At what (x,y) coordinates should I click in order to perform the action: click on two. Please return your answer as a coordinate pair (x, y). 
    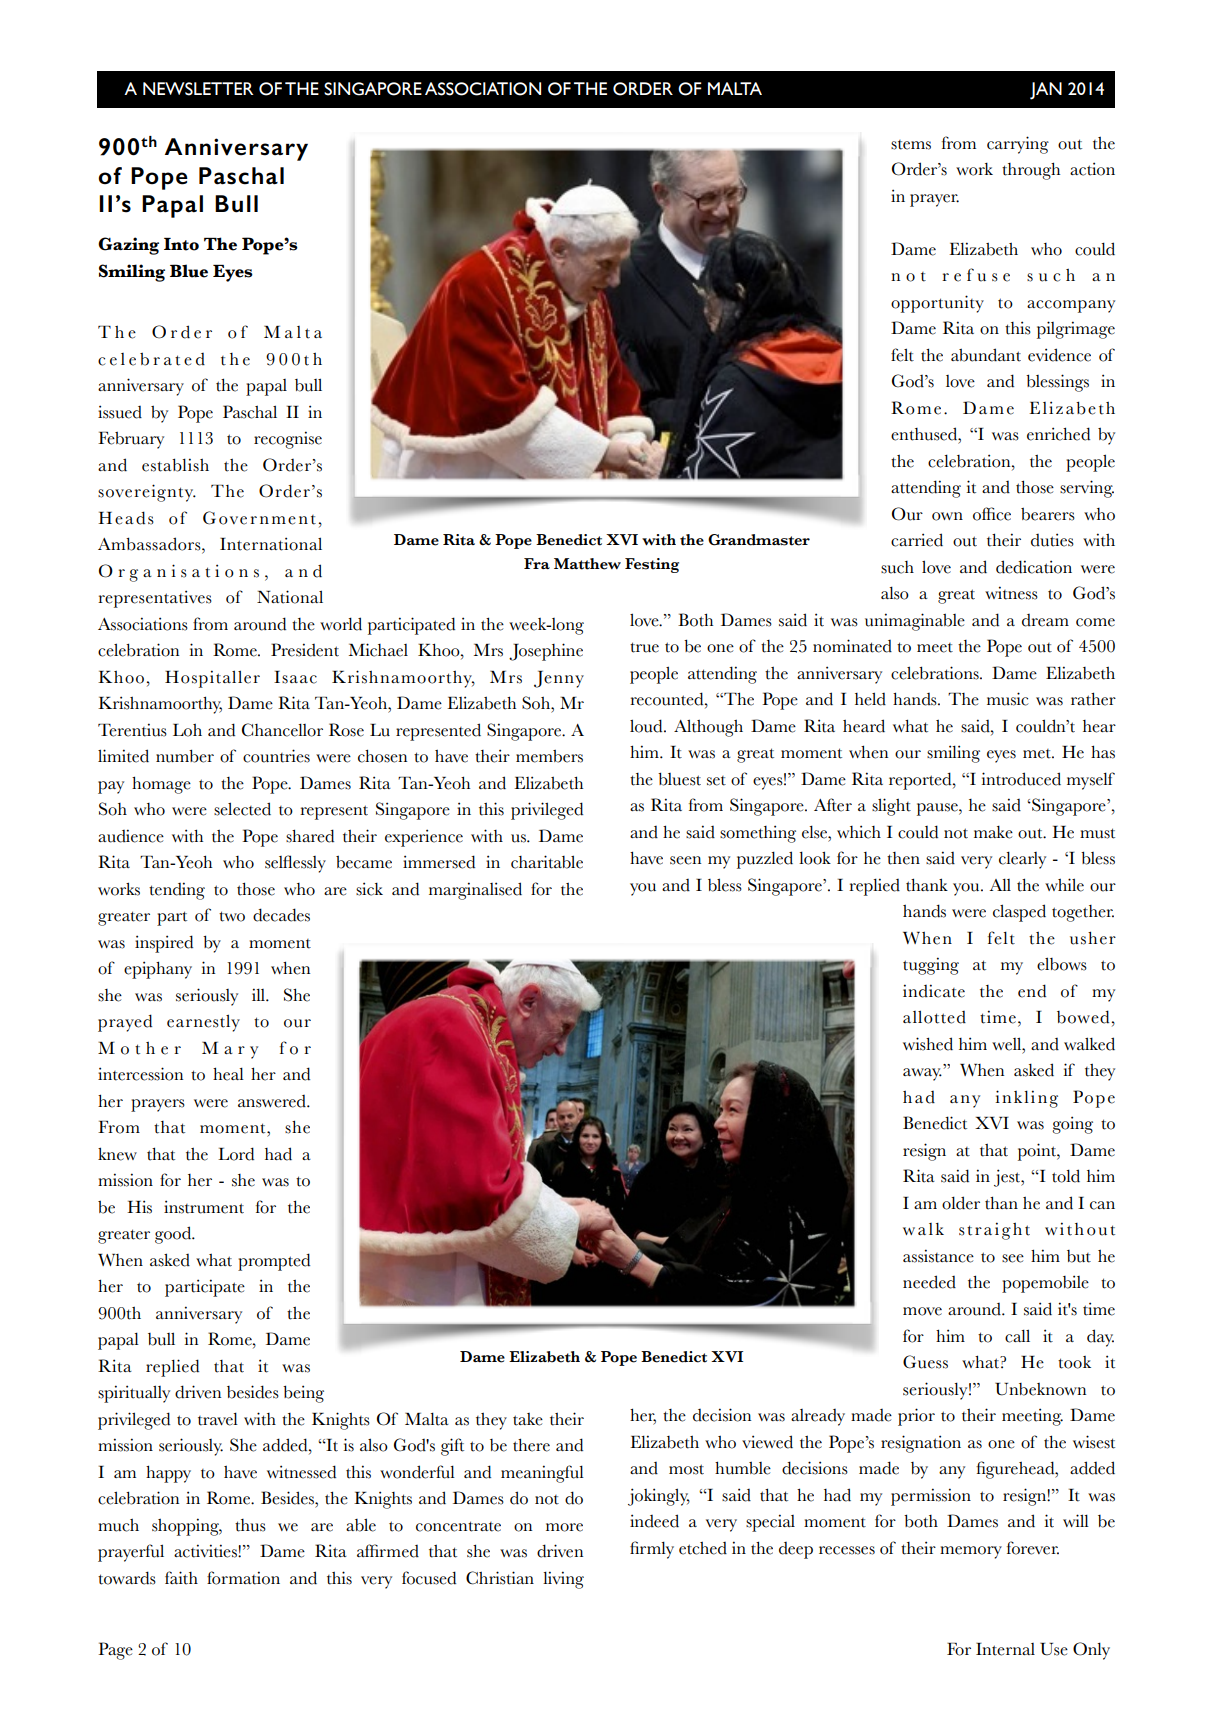
    Looking at the image, I should click on (232, 916).
